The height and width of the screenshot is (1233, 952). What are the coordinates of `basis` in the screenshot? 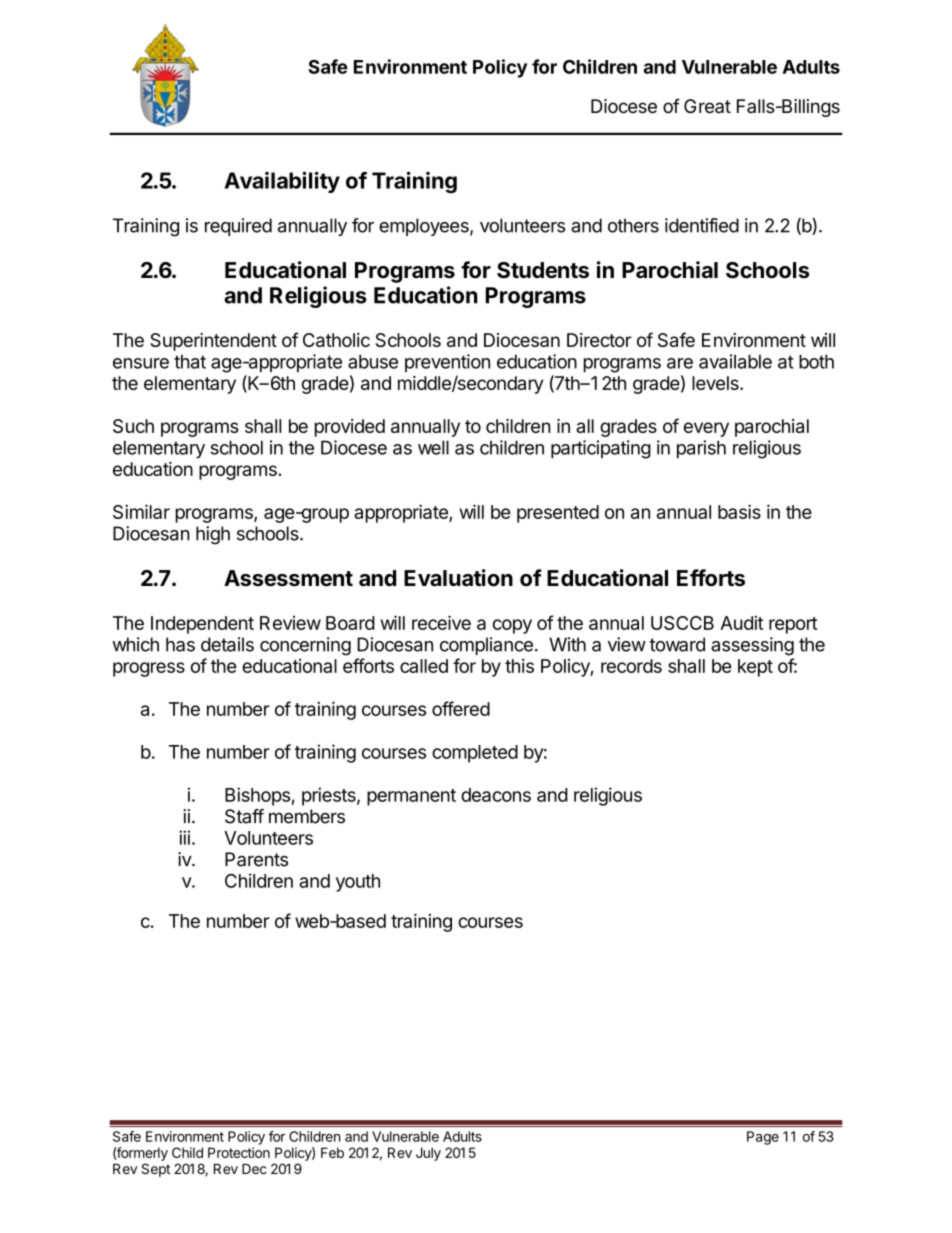 It's located at (739, 511).
